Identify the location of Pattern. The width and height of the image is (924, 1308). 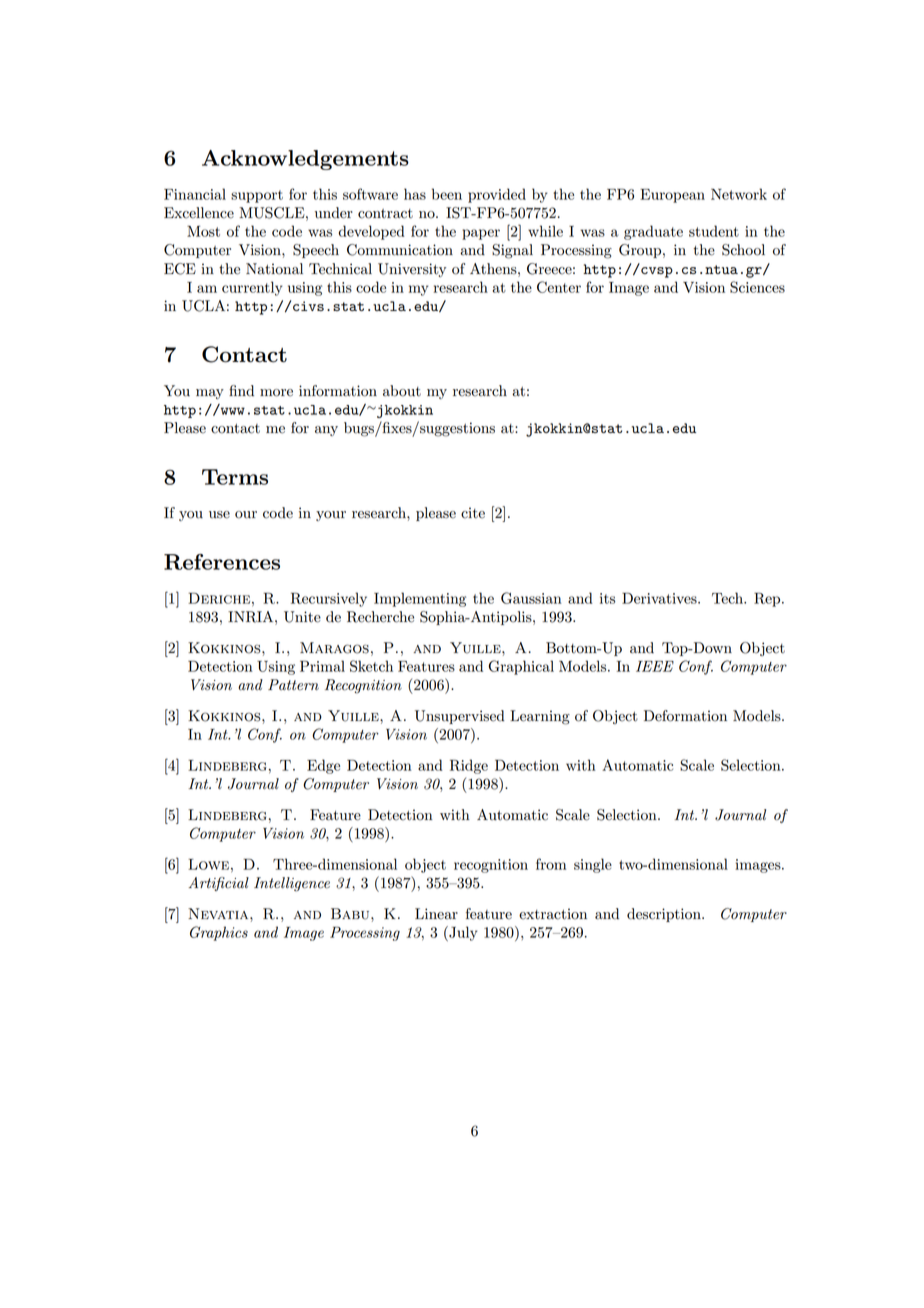
(293, 685).
